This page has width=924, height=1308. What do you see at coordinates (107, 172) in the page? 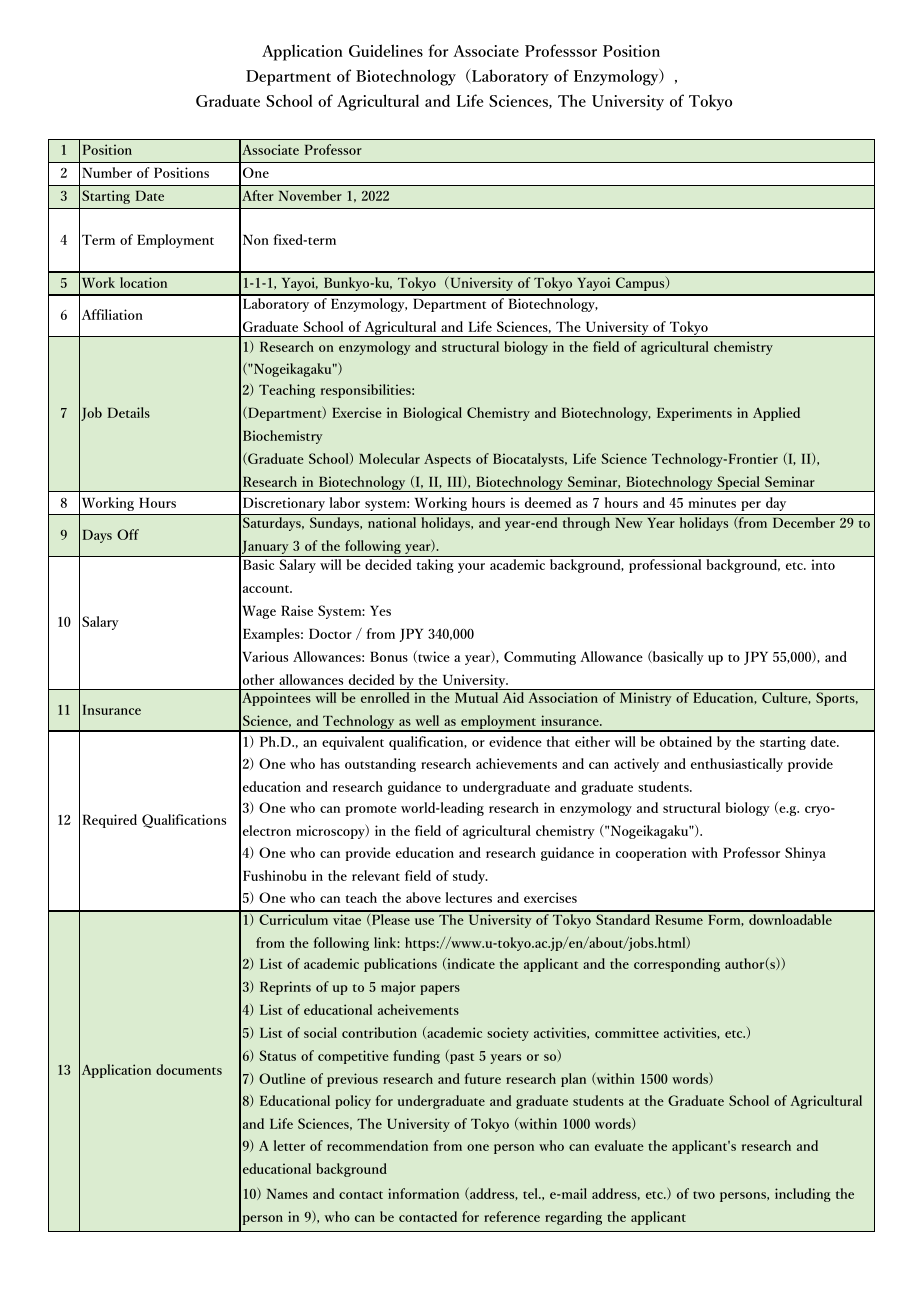
I see `Number` at bounding box center [107, 172].
